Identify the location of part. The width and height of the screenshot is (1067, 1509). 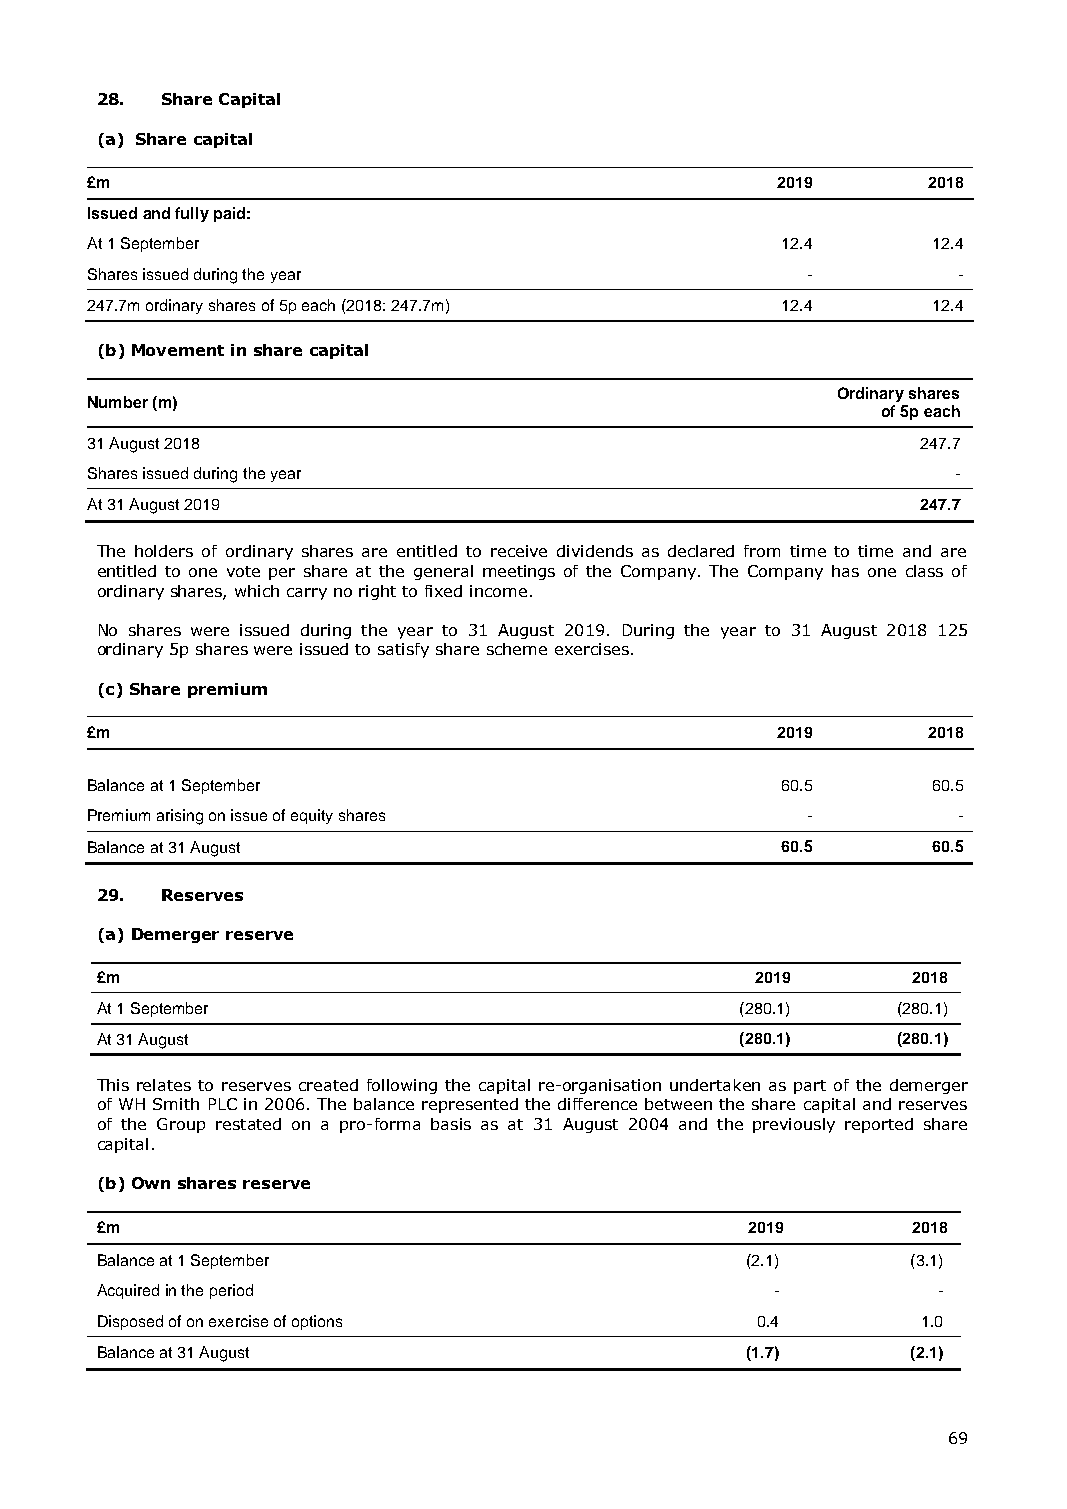
(810, 1087).
